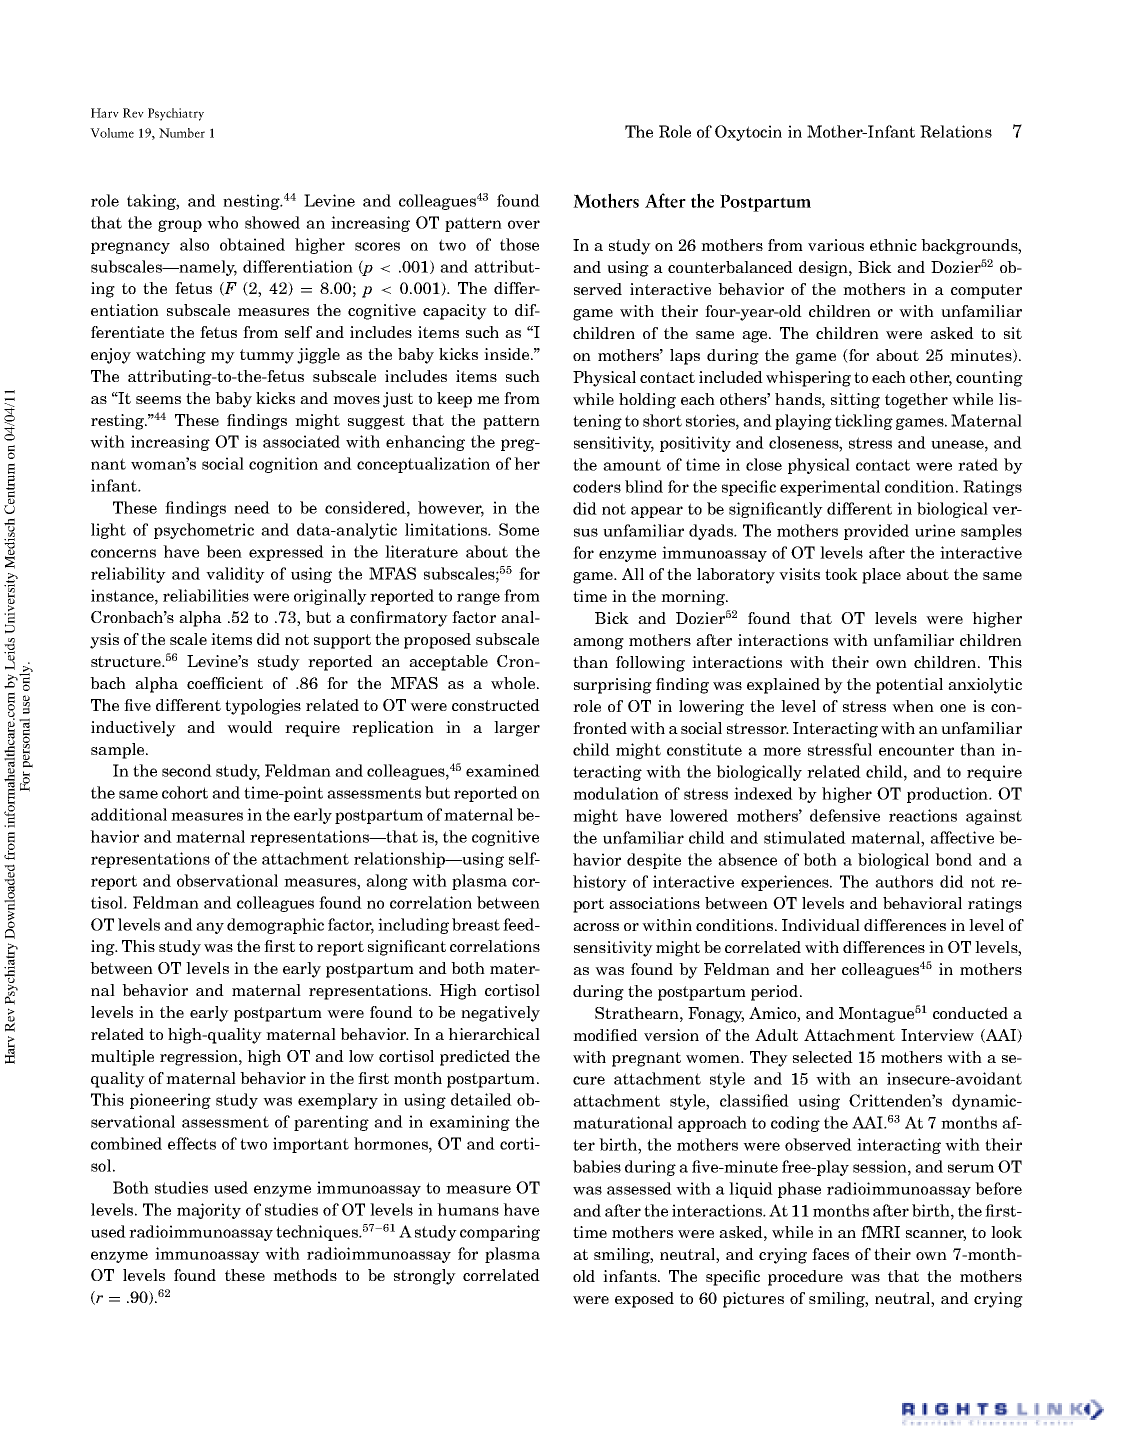 Image resolution: width=1122 pixels, height=1453 pixels. I want to click on when, so click(913, 706).
